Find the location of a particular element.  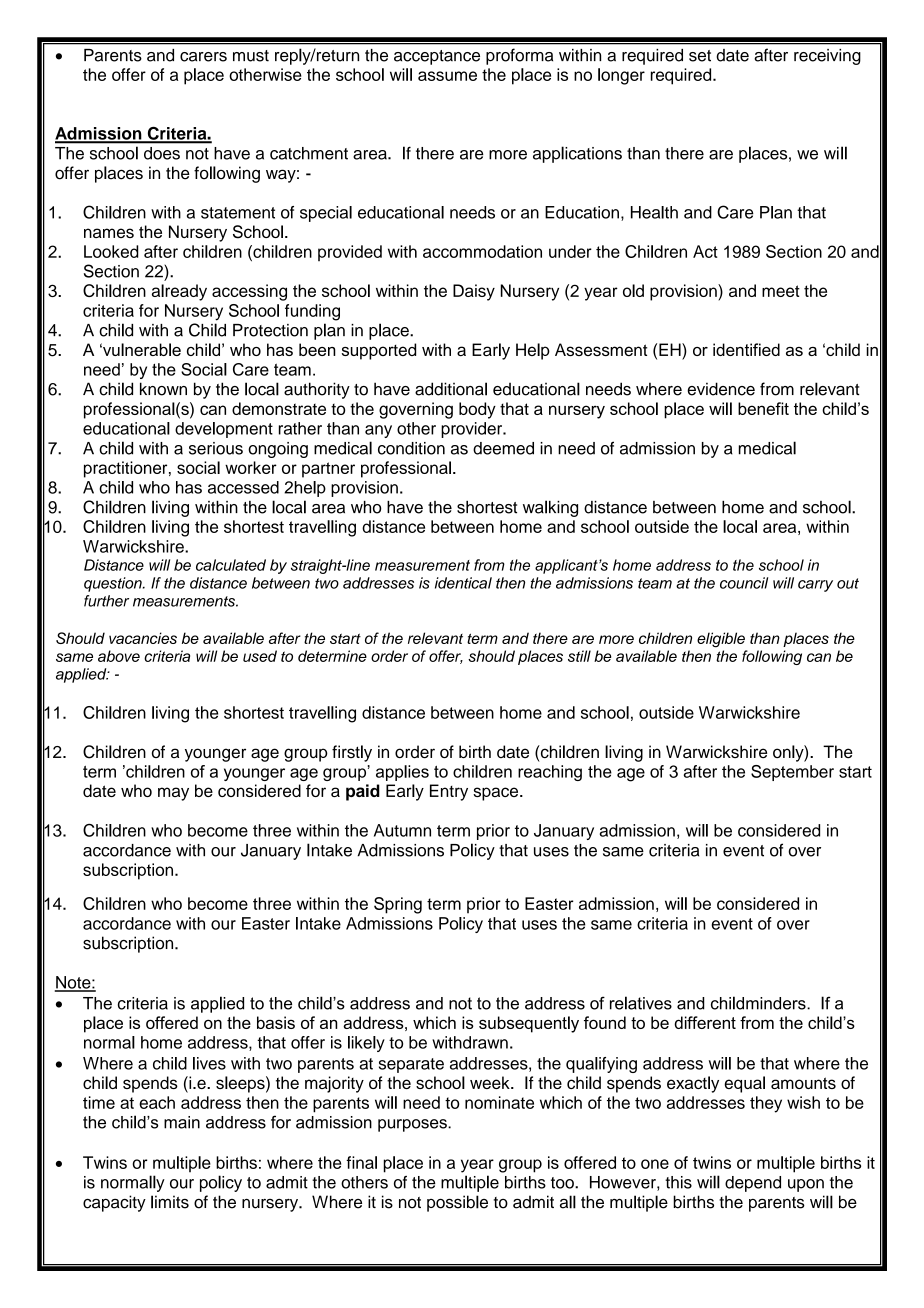

assume is located at coordinates (447, 76).
